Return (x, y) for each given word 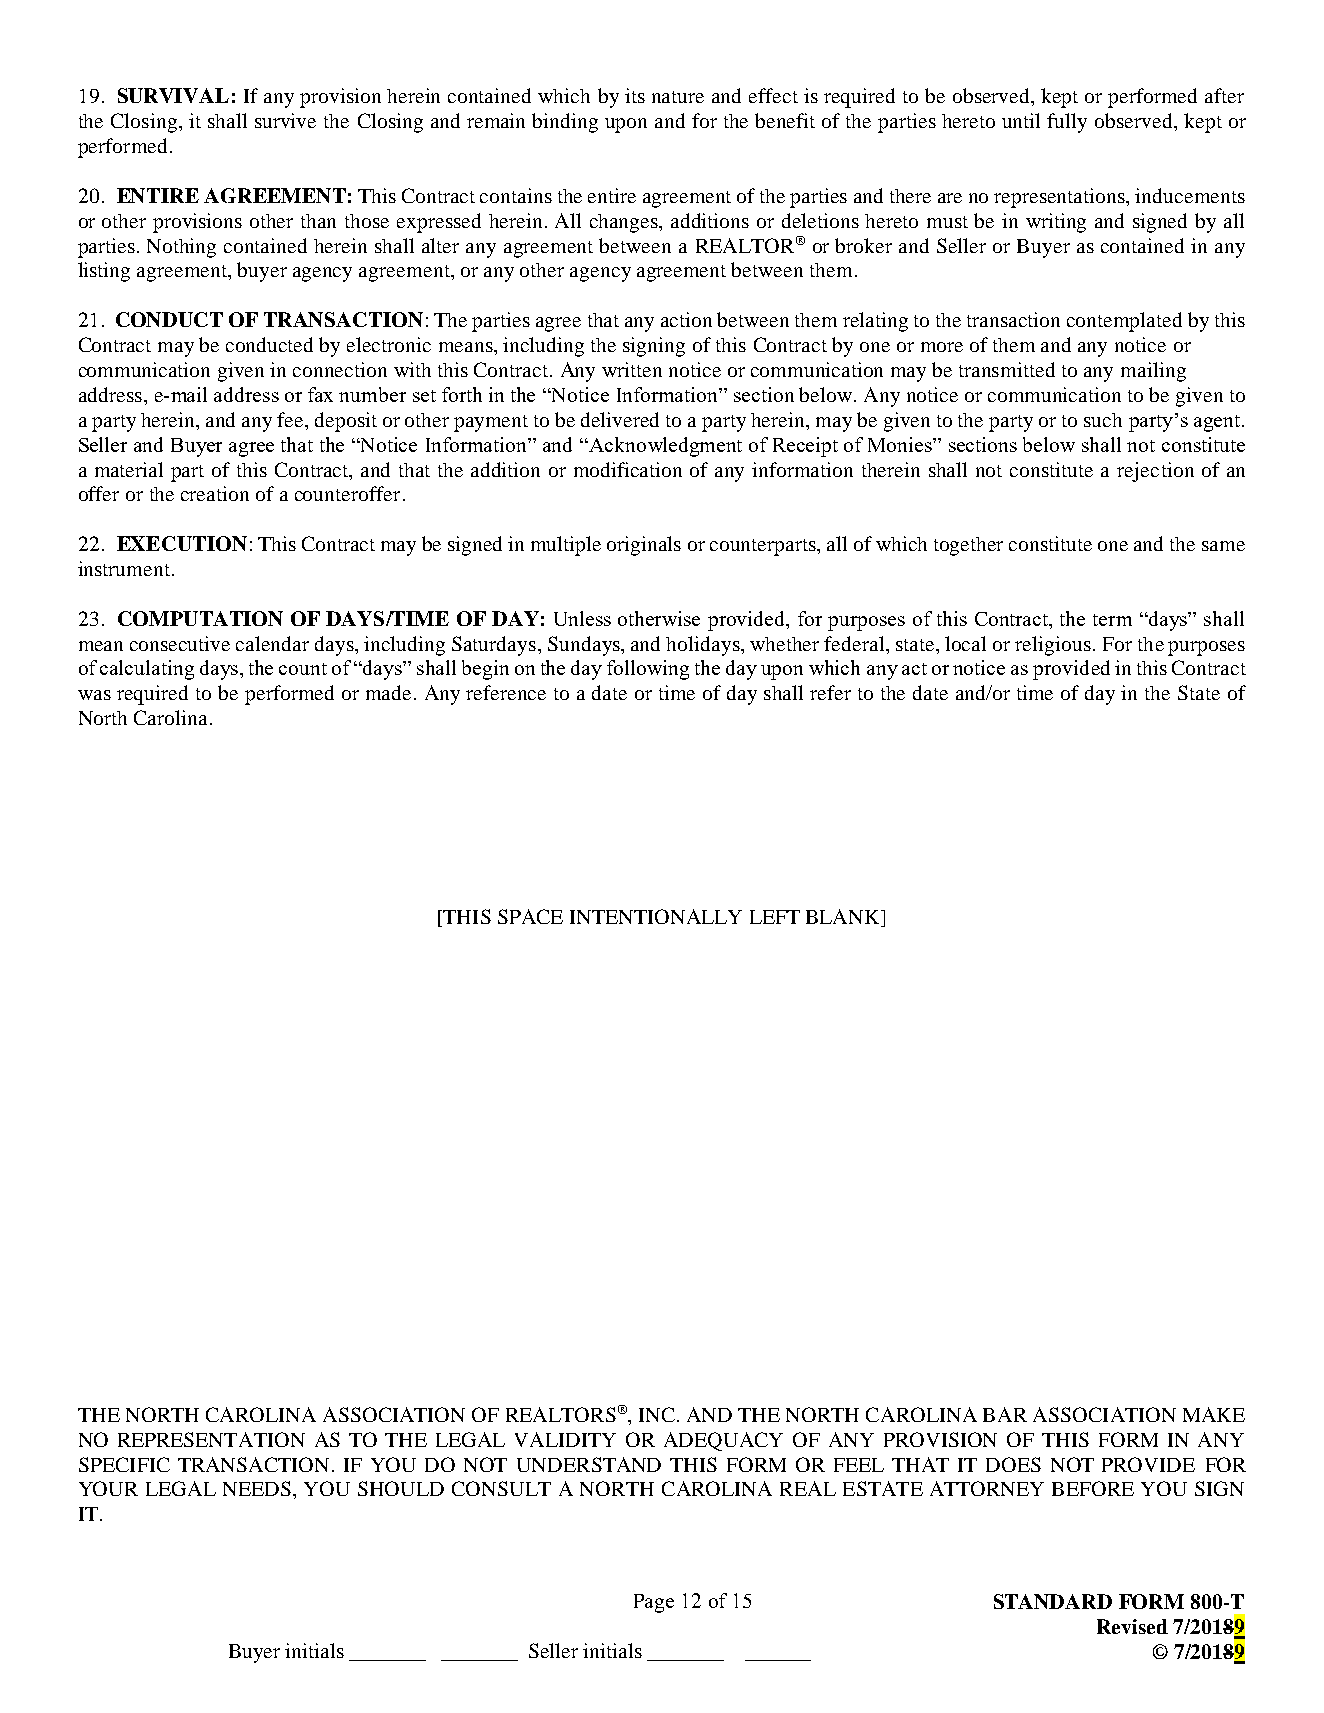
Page (654, 1603)
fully (1067, 123)
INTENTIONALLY (656, 916)
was (94, 695)
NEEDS (257, 1488)
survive (285, 120)
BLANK (844, 918)
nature (678, 97)
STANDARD (1053, 1601)
